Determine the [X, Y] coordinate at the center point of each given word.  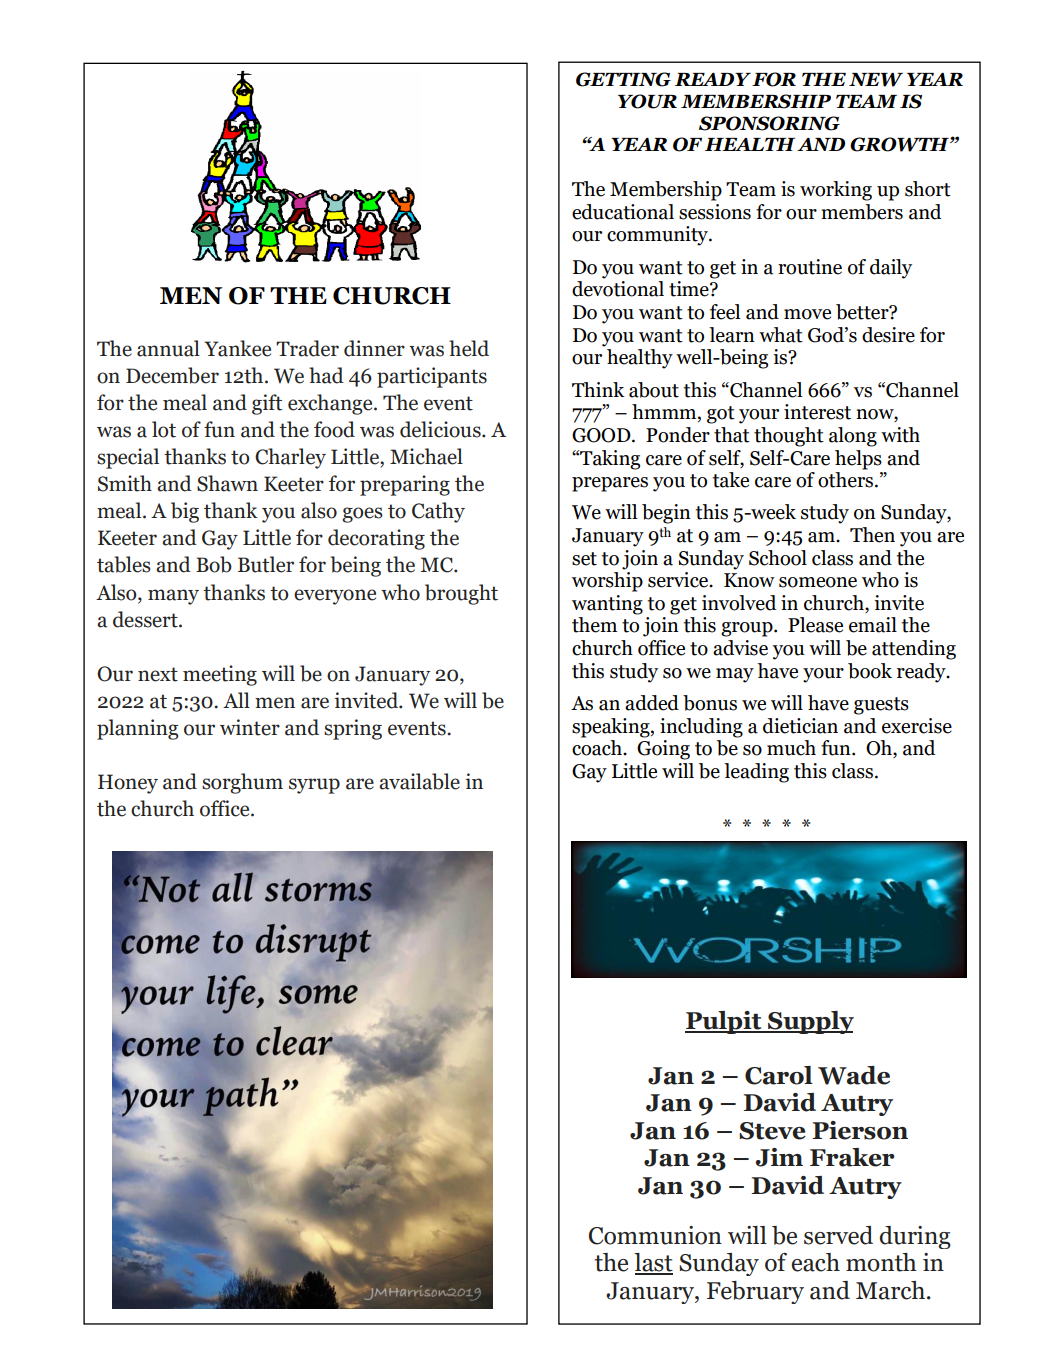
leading [756, 773]
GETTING [623, 79]
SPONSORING [769, 123]
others [845, 478]
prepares [610, 484]
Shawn [227, 483]
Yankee [237, 348]
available [419, 781]
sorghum [242, 783]
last [653, 1263]
